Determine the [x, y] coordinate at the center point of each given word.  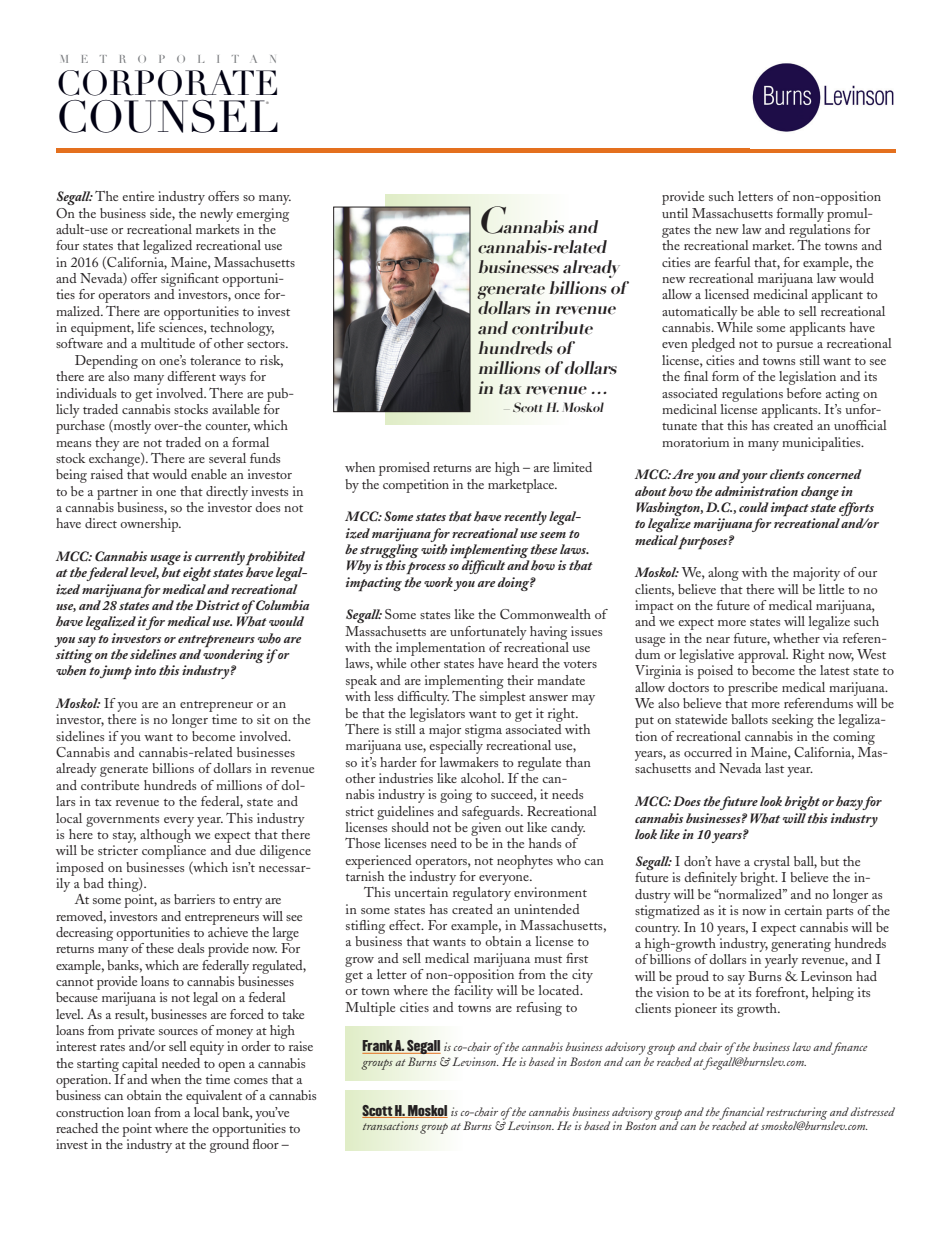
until [675, 213]
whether [796, 638]
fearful [733, 262]
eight [197, 574]
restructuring [796, 1114]
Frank [378, 1047]
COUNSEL [168, 116]
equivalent [214, 1097]
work [438, 582]
